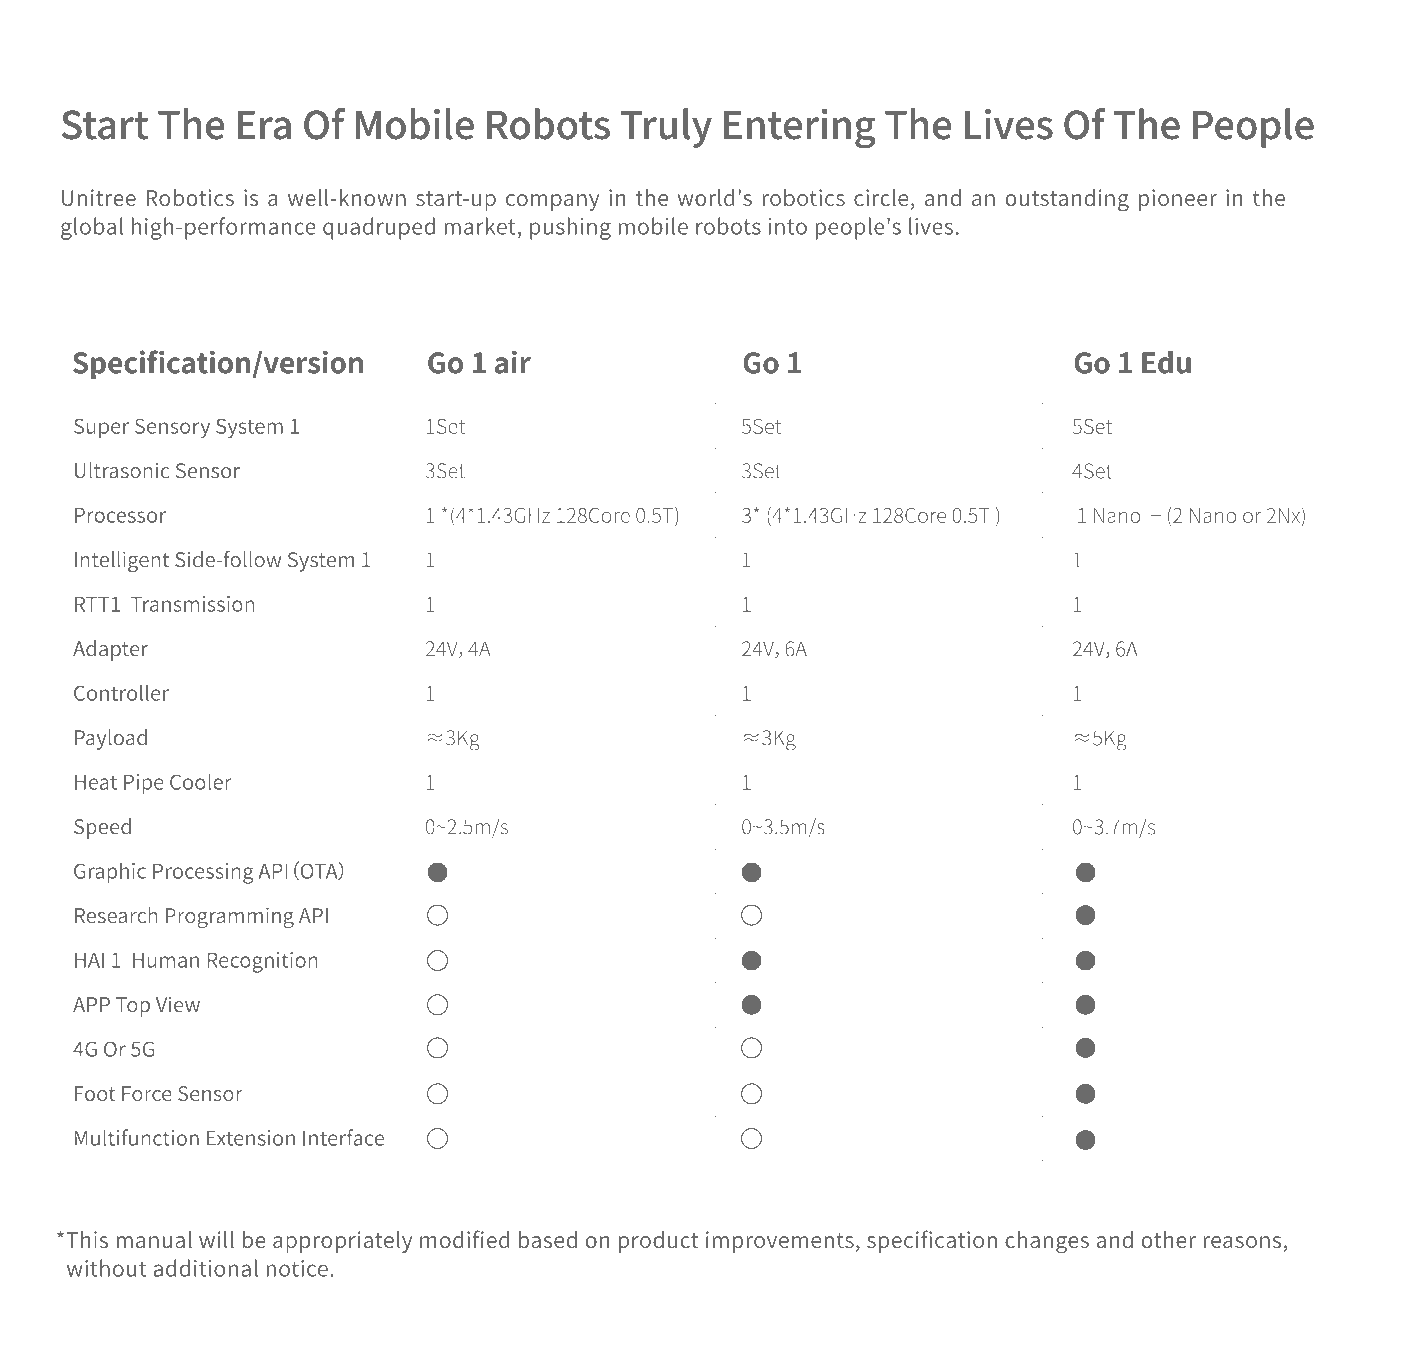 This screenshot has width=1417, height=1349. I want to click on Truly, so click(666, 128).
